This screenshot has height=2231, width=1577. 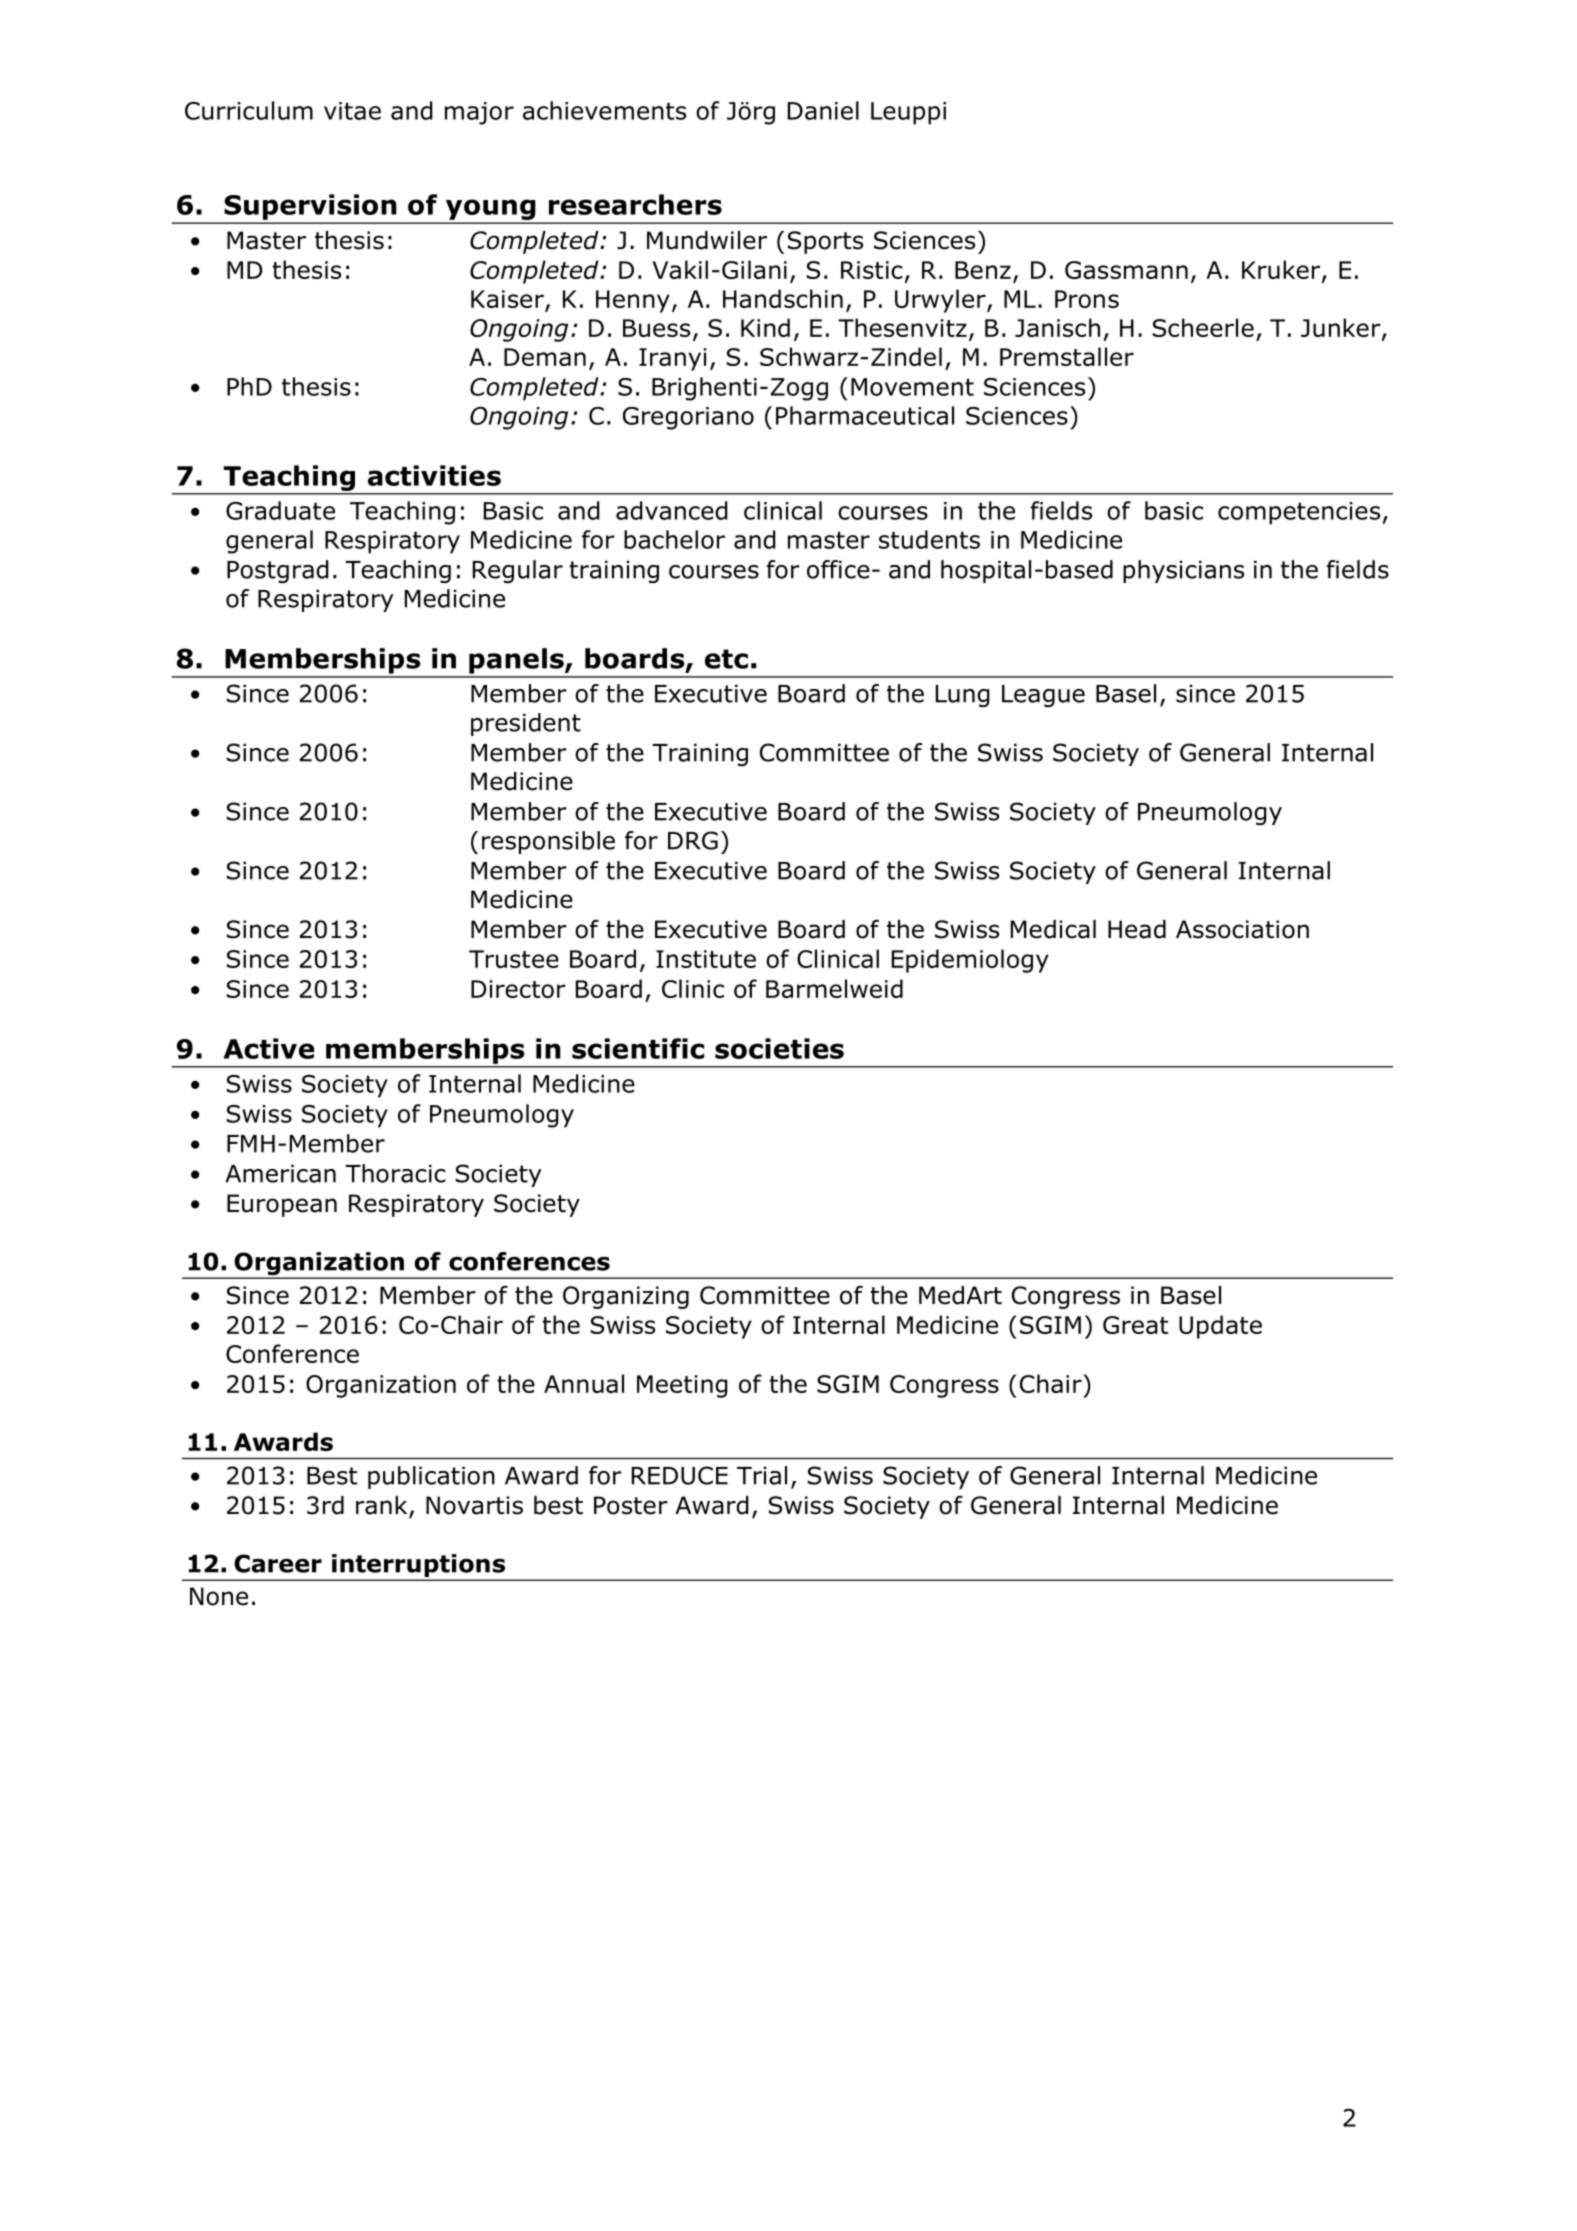 What do you see at coordinates (1242, 929) in the screenshot?
I see `Association` at bounding box center [1242, 929].
